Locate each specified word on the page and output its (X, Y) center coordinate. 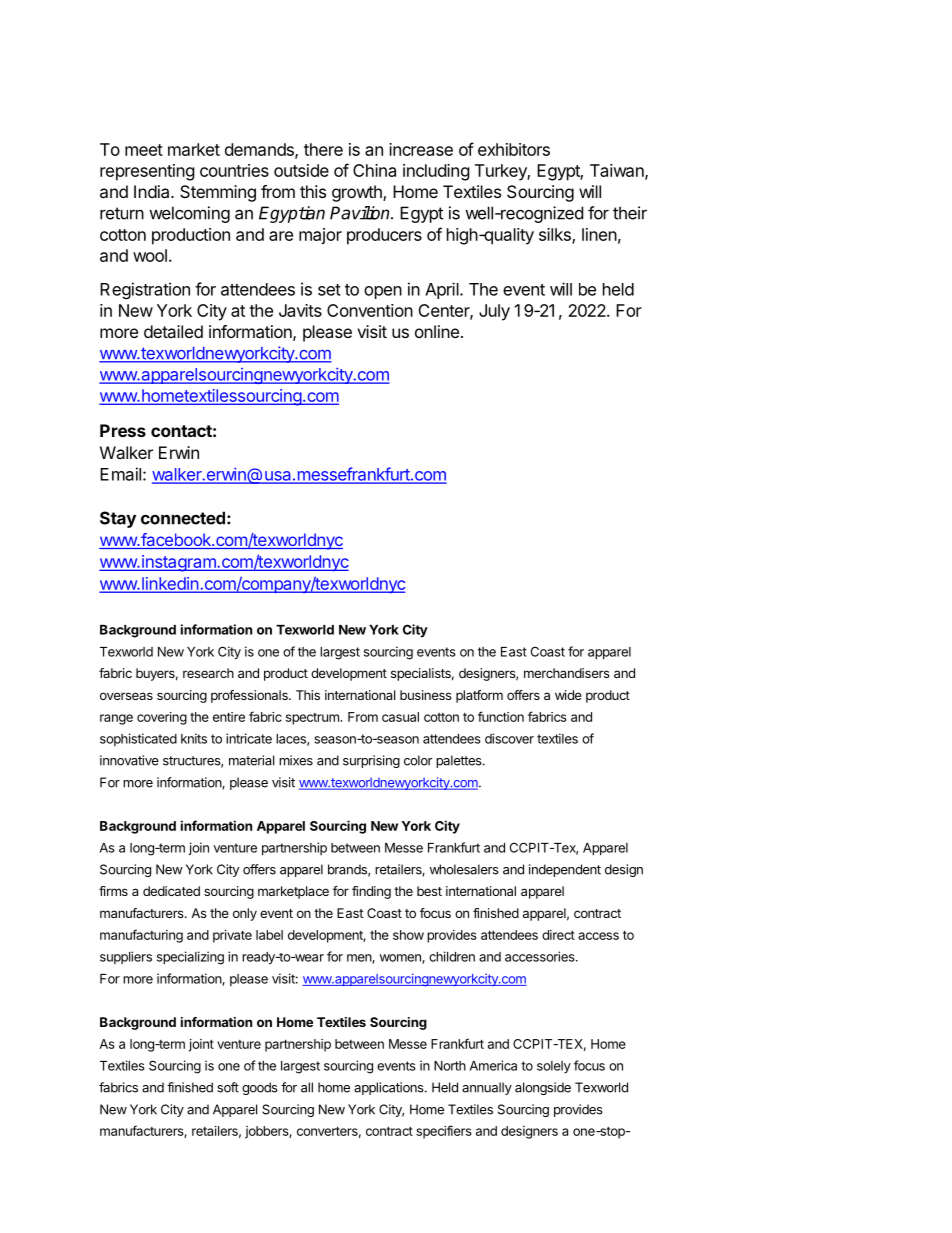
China (374, 170)
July (494, 312)
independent (565, 870)
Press (123, 430)
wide (568, 695)
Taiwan (618, 171)
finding (371, 892)
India (153, 191)
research (208, 673)
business (426, 695)
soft (228, 1087)
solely (554, 1067)
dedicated (171, 891)
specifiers (444, 1132)
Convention (370, 310)
